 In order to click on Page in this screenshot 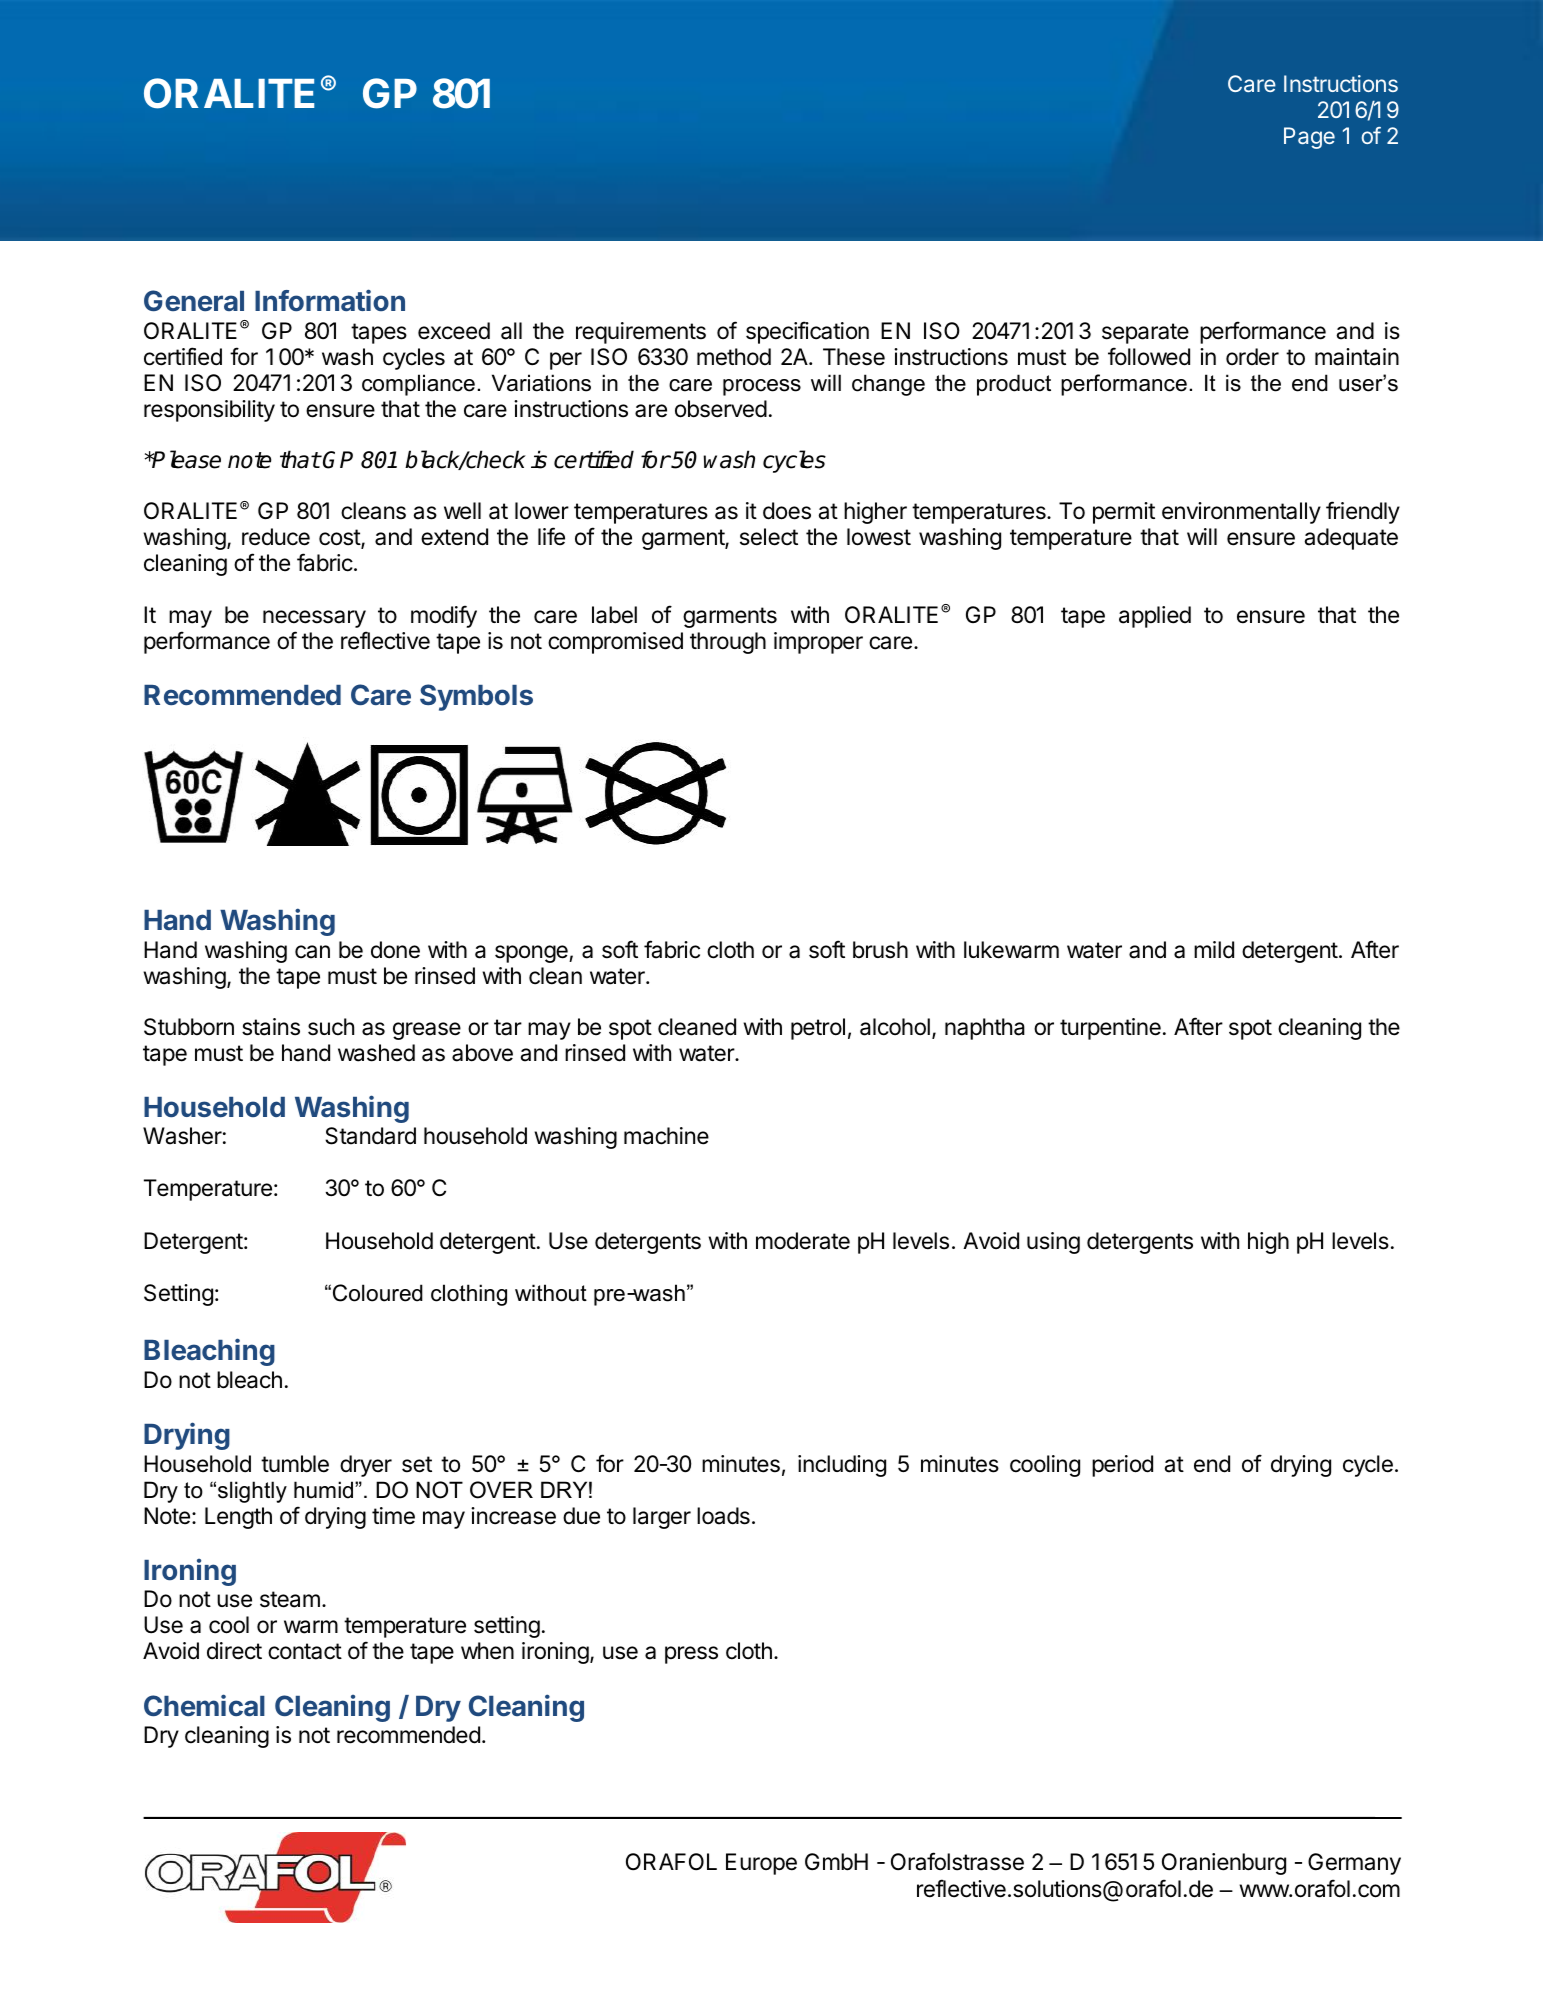, I will do `click(1309, 138)`.
